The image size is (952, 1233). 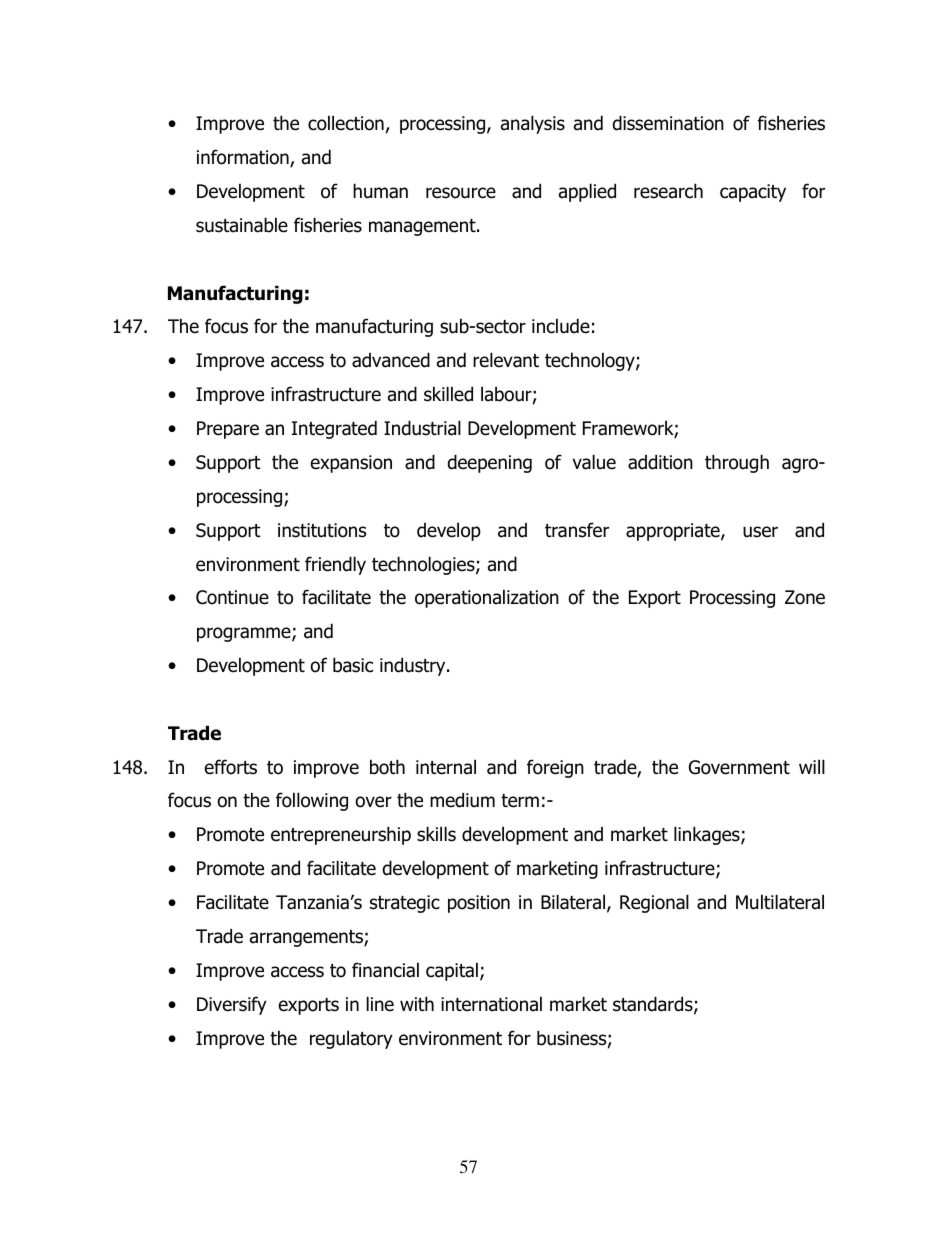 What do you see at coordinates (812, 766) in the screenshot?
I see `will` at bounding box center [812, 766].
